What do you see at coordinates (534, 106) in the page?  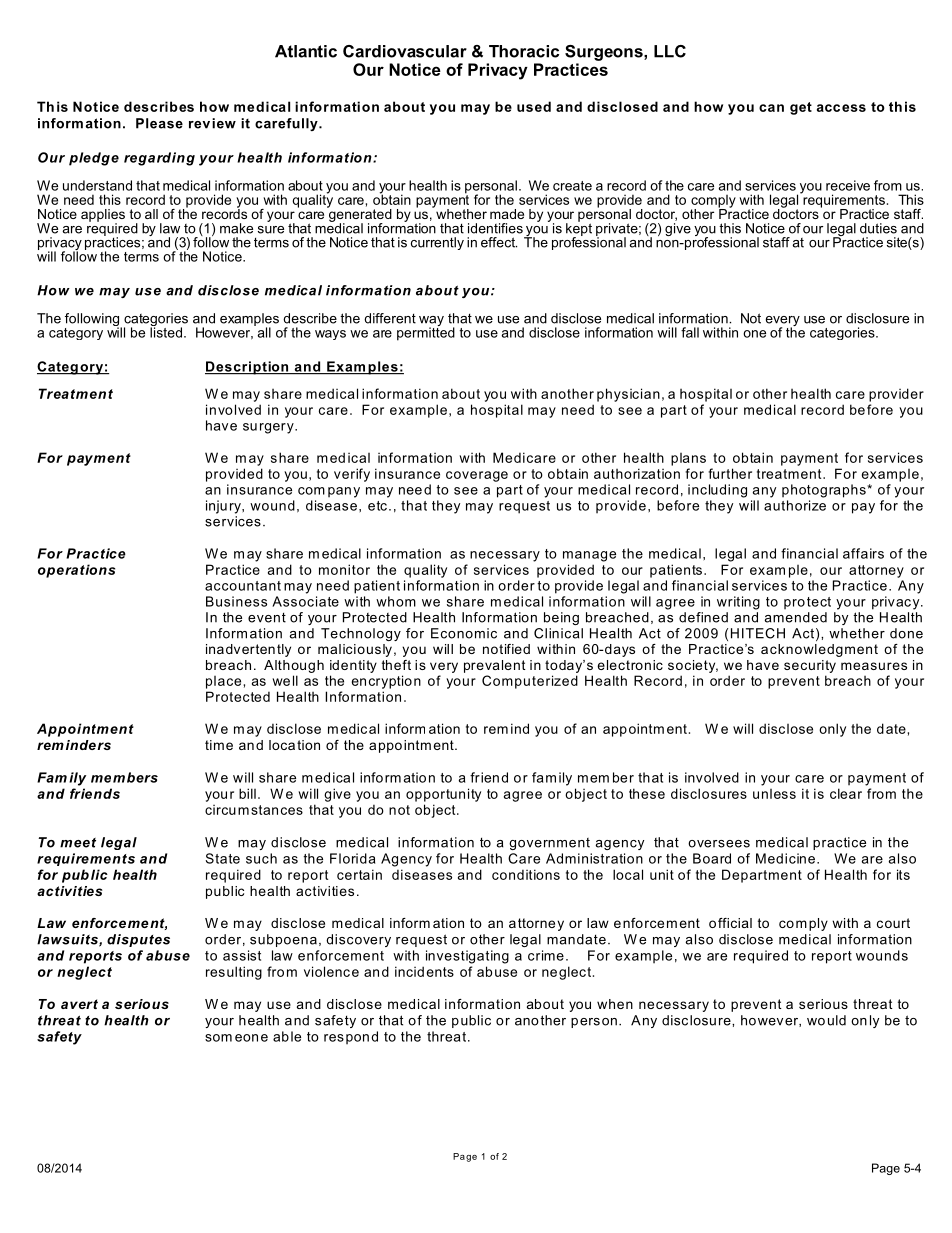 I see `used` at bounding box center [534, 106].
